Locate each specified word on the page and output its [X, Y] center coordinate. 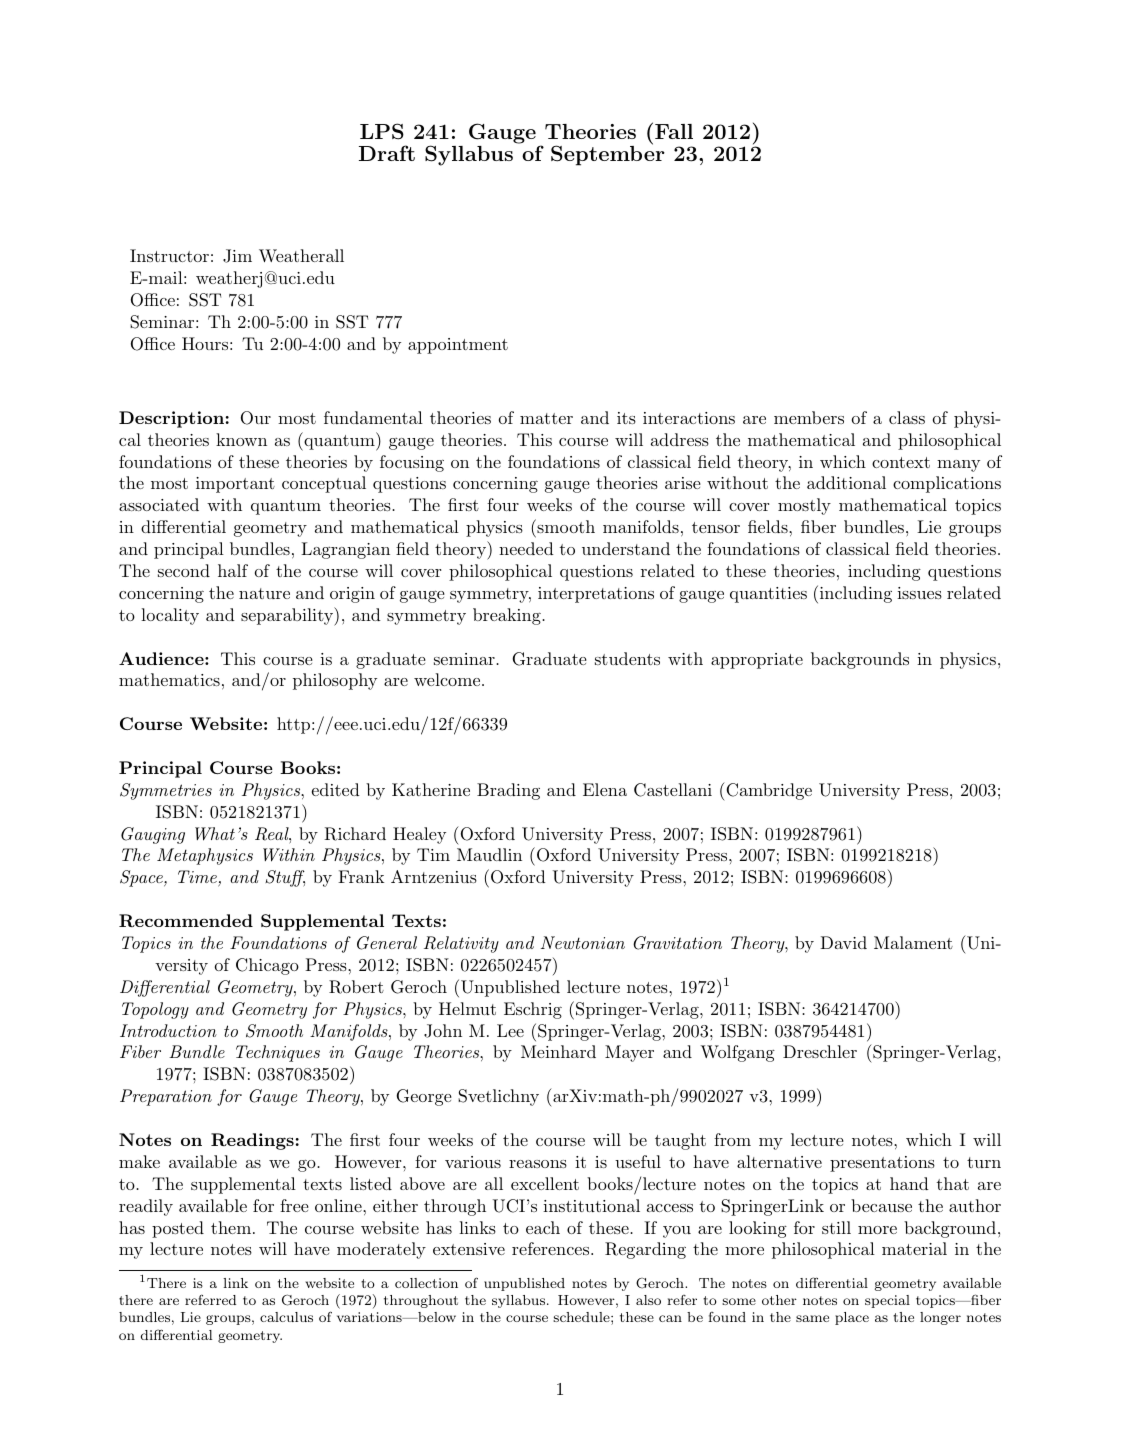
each [543, 1227]
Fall [674, 131]
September [608, 155]
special [887, 1301]
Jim [237, 256]
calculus [286, 1317]
